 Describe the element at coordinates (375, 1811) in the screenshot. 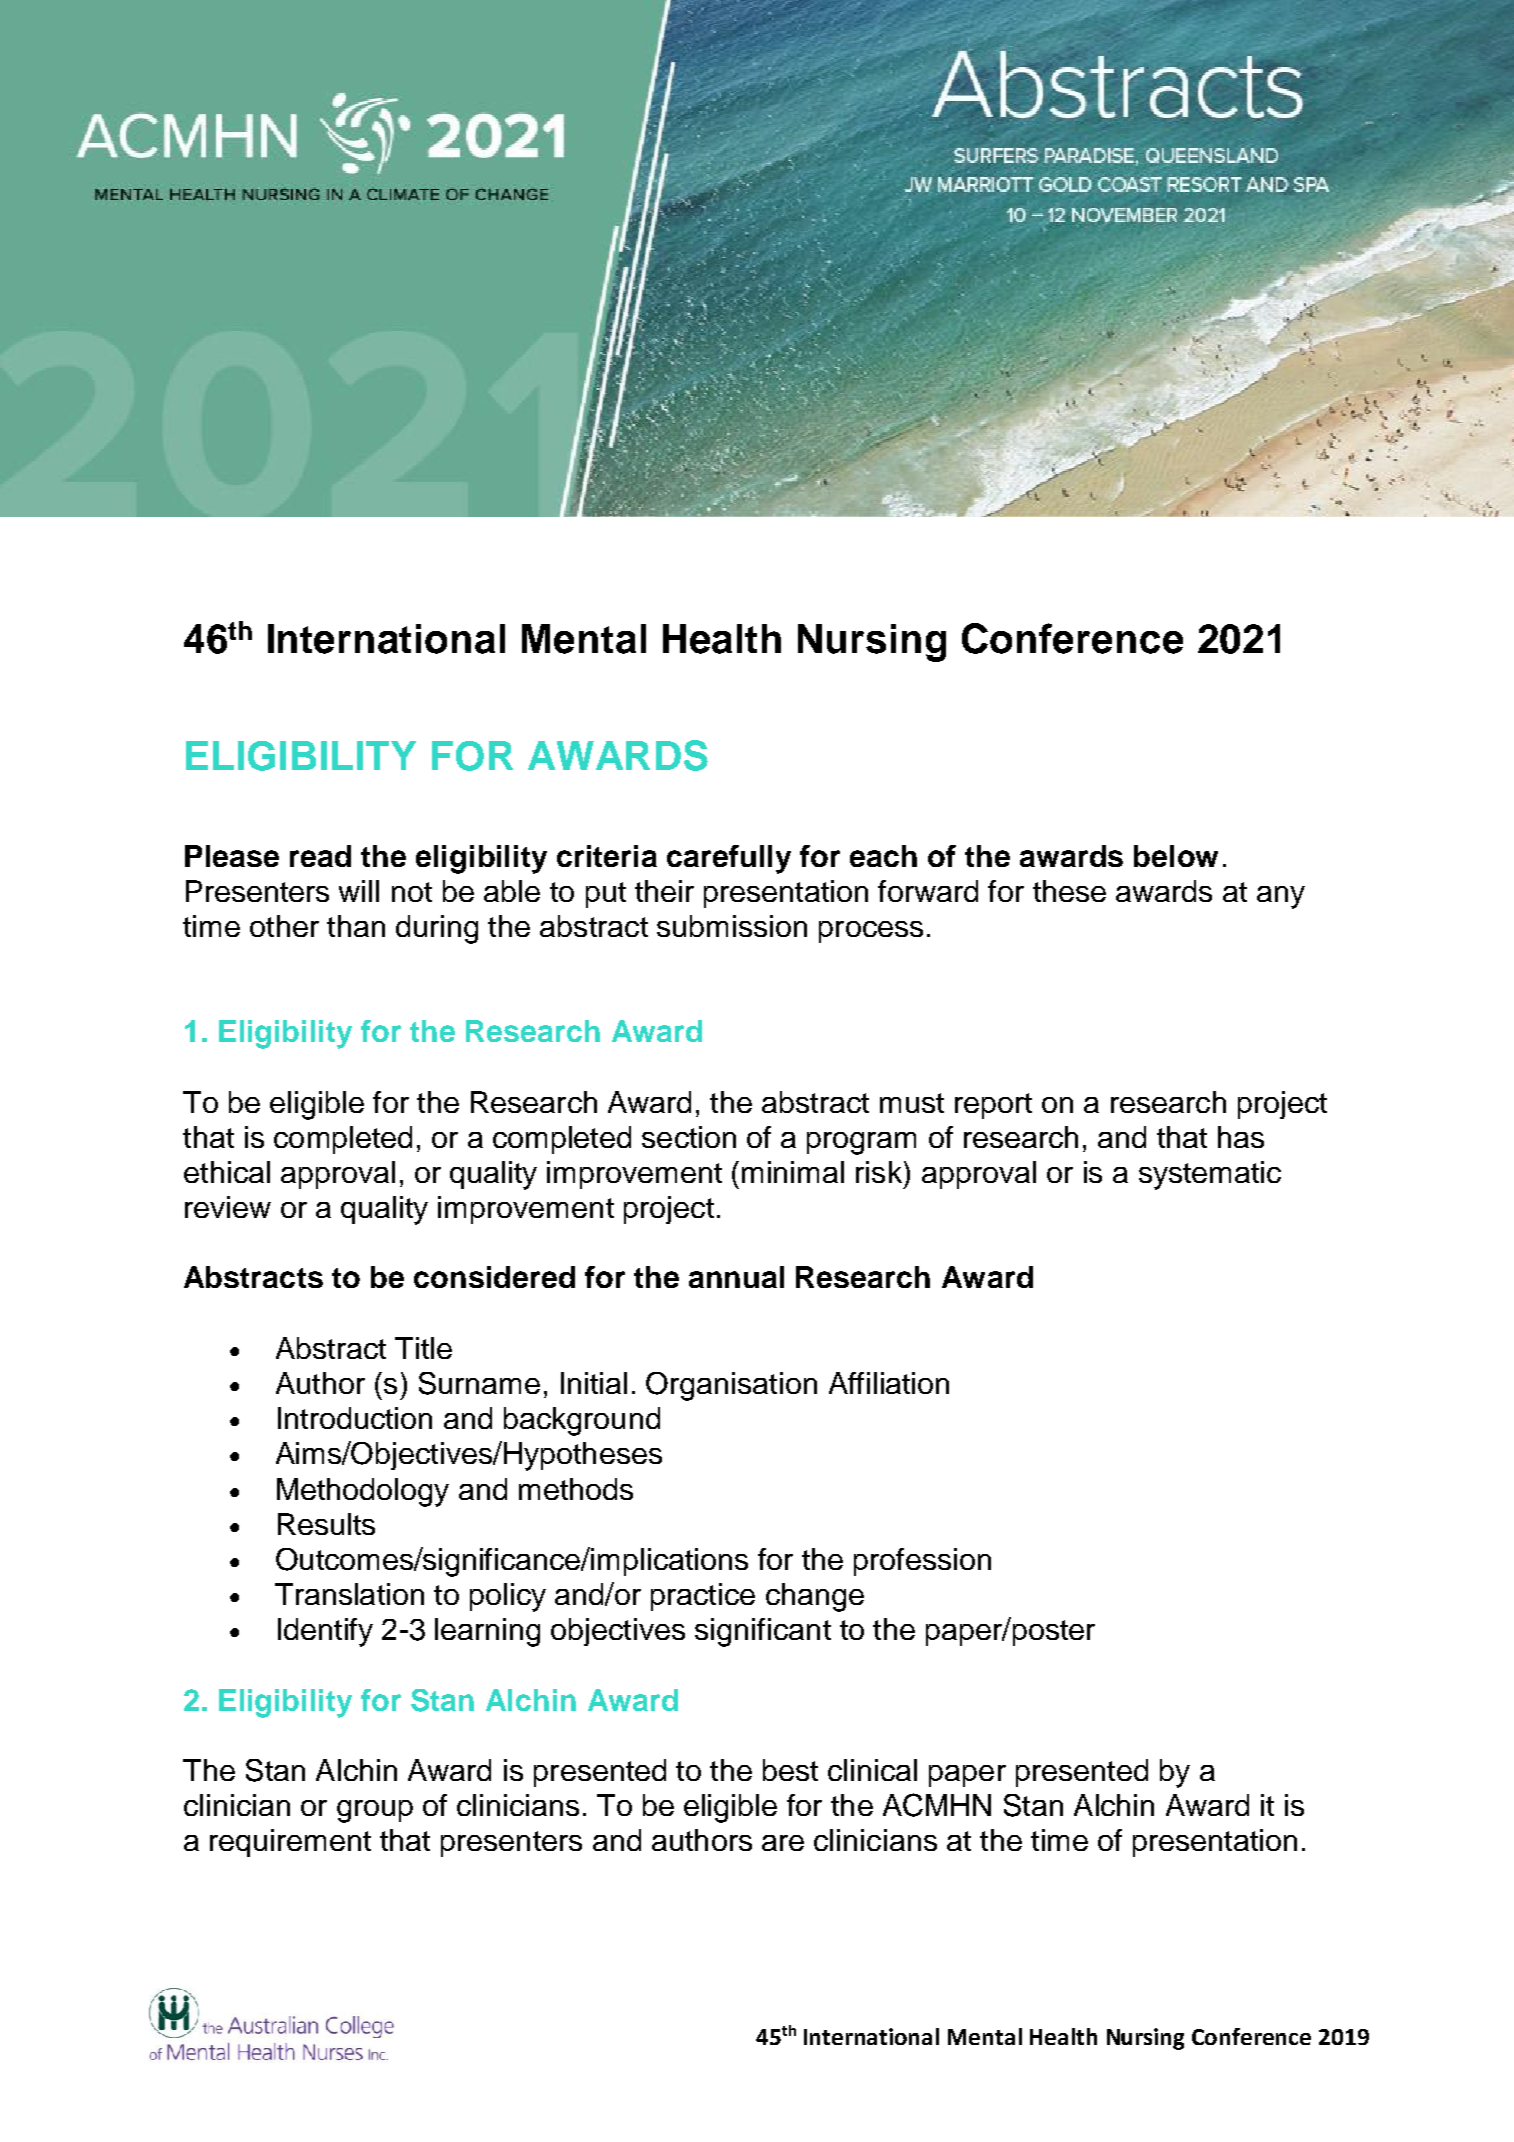

I see `group` at that location.
